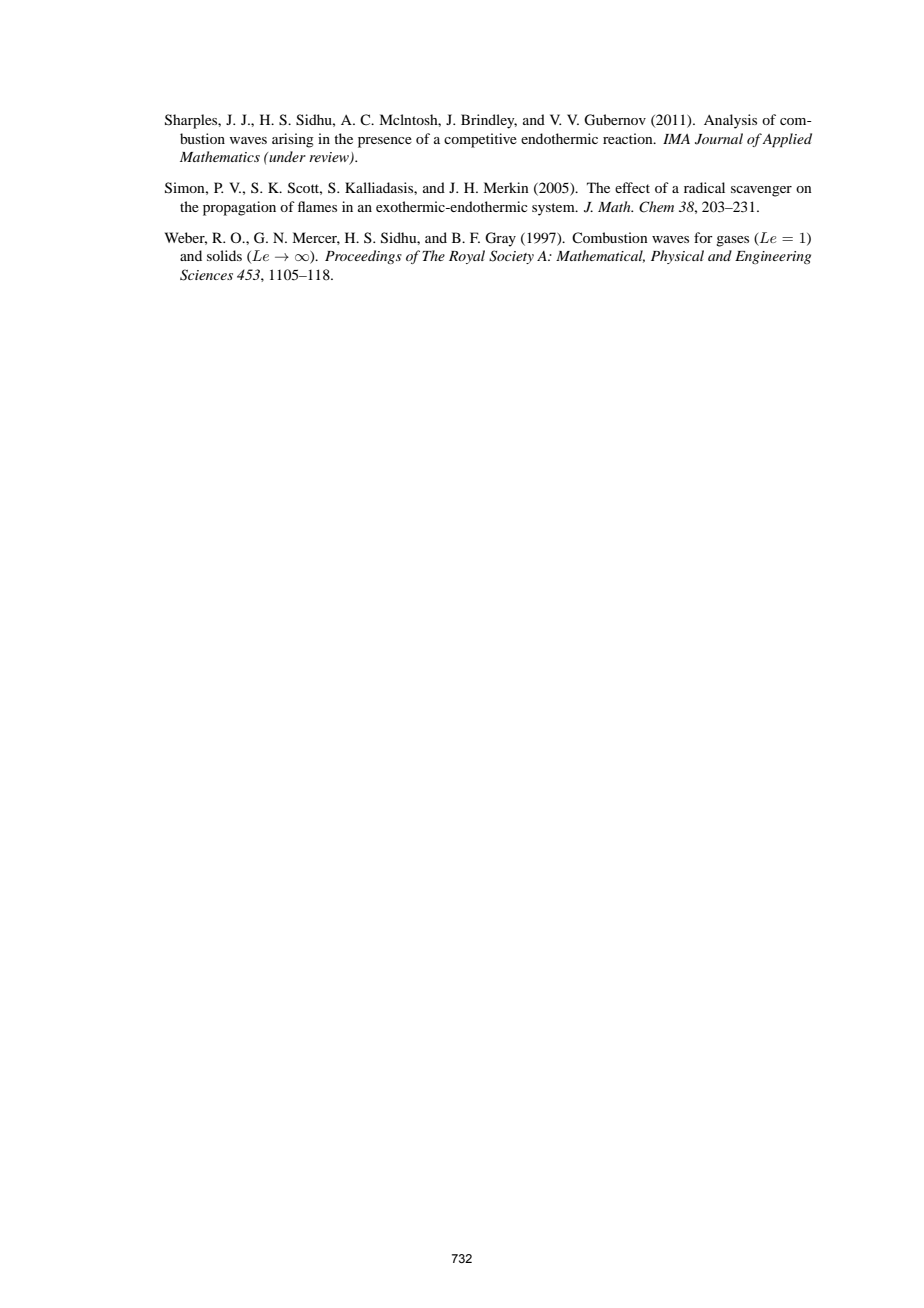 The width and height of the page is (924, 1308). What do you see at coordinates (656, 207) in the page?
I see `Chem` at bounding box center [656, 207].
